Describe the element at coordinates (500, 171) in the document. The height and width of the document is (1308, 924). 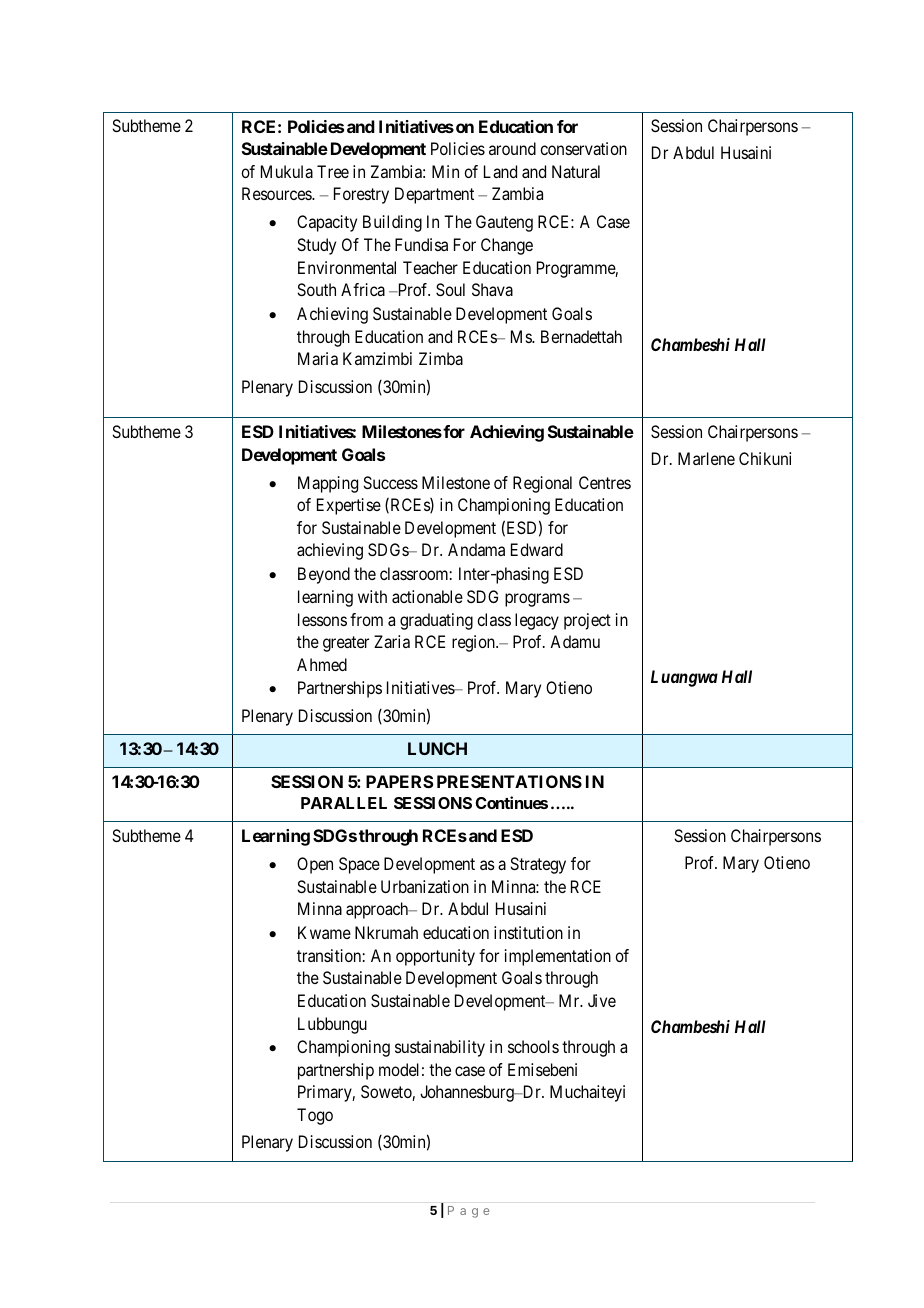
I see `Land` at that location.
